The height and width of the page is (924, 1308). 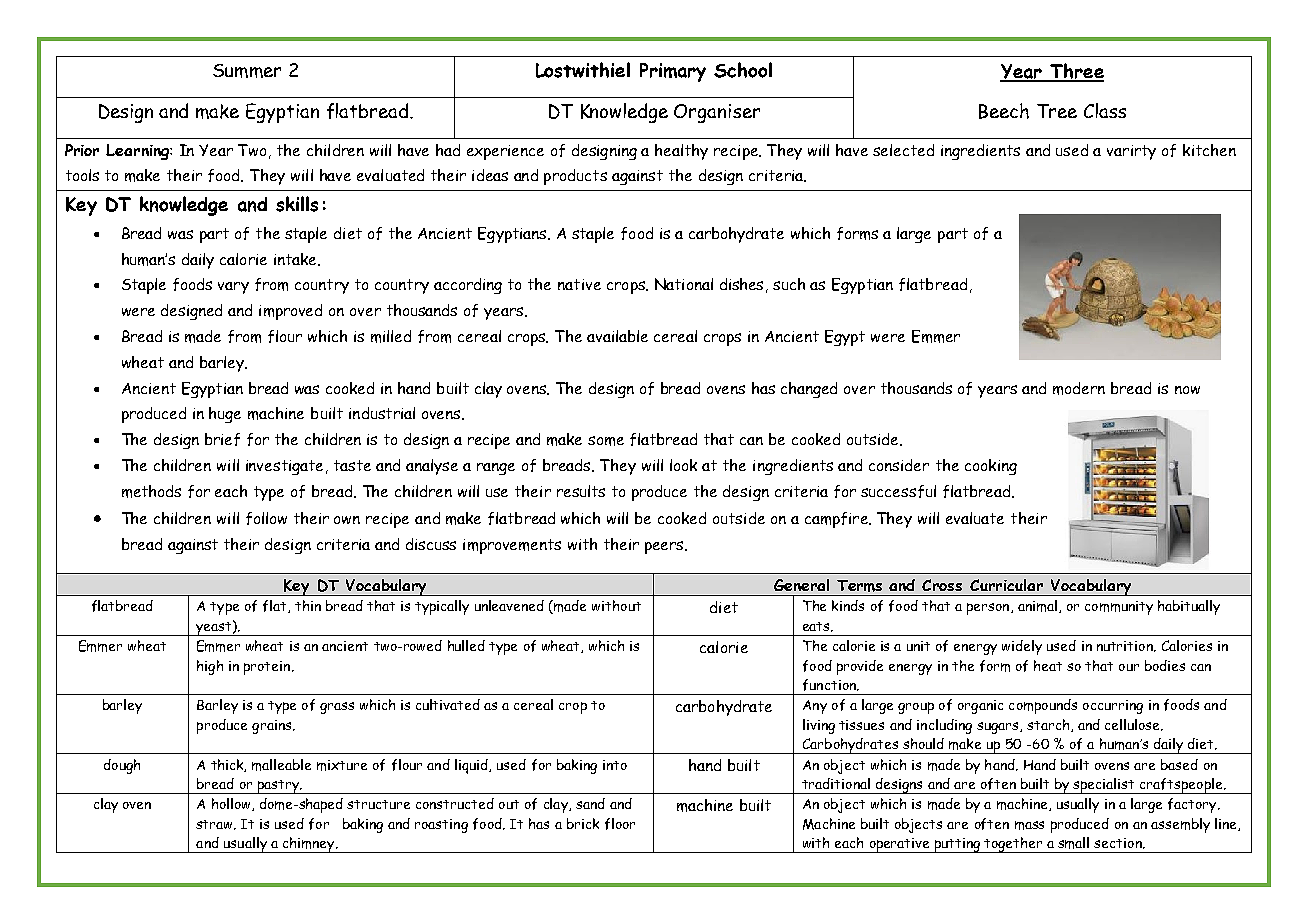 What do you see at coordinates (1105, 110) in the page?
I see `Class` at bounding box center [1105, 110].
